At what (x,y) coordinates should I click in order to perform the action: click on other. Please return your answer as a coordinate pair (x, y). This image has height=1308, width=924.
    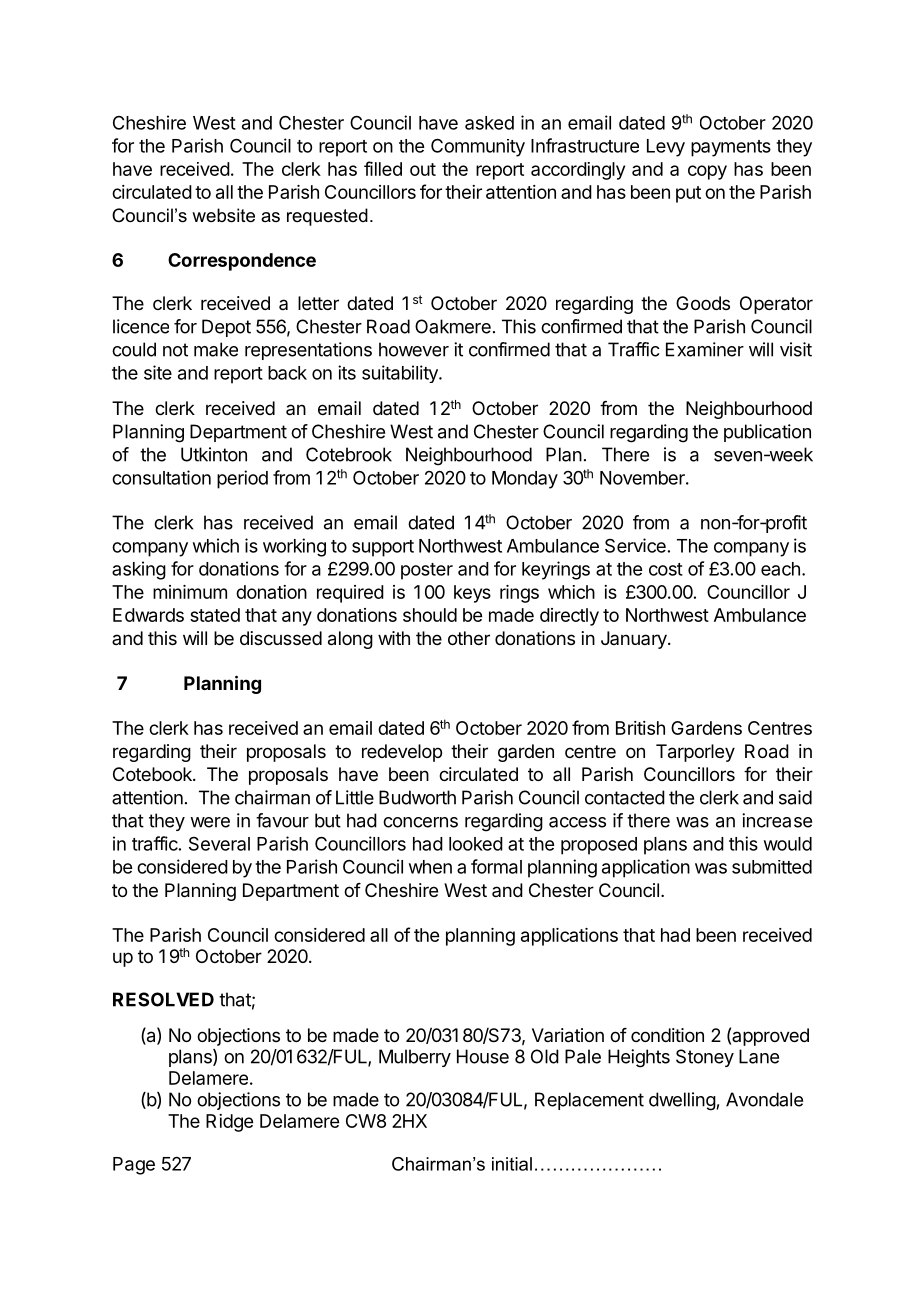
    Looking at the image, I should click on (469, 638).
